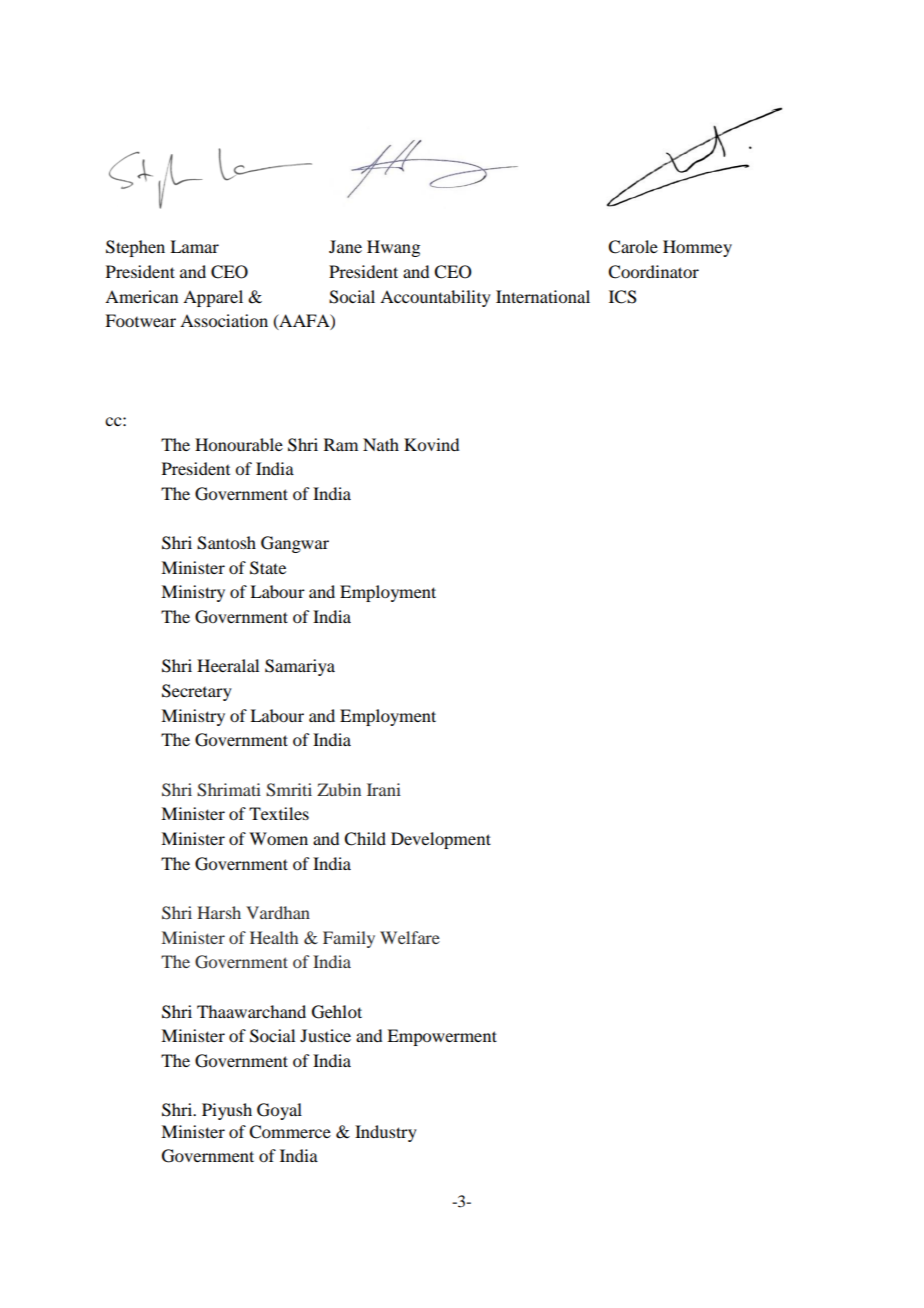 The height and width of the document is (1308, 924). Describe the element at coordinates (365, 839) in the document. I see `Child` at that location.
